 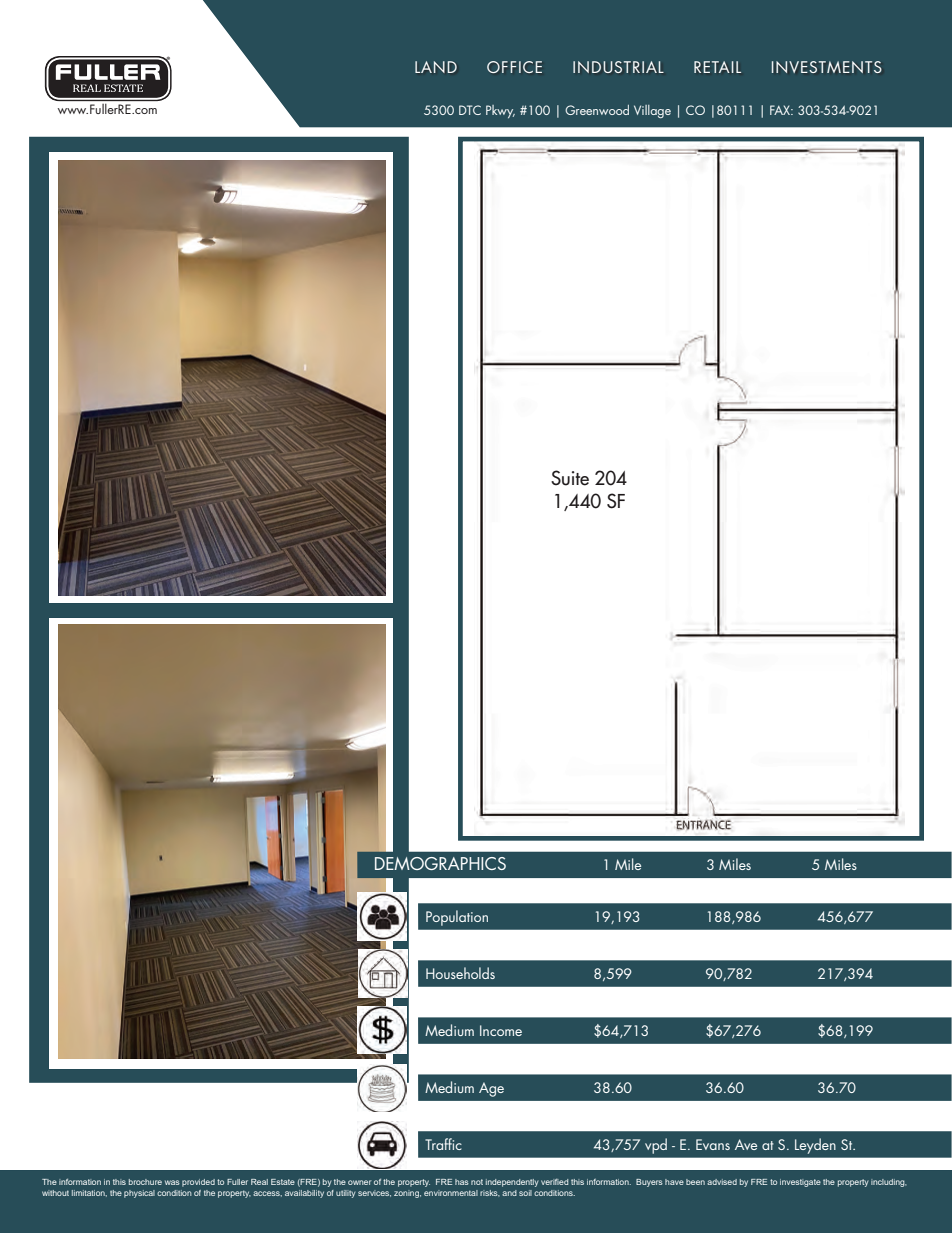 I want to click on investigate, so click(x=800, y=1183).
